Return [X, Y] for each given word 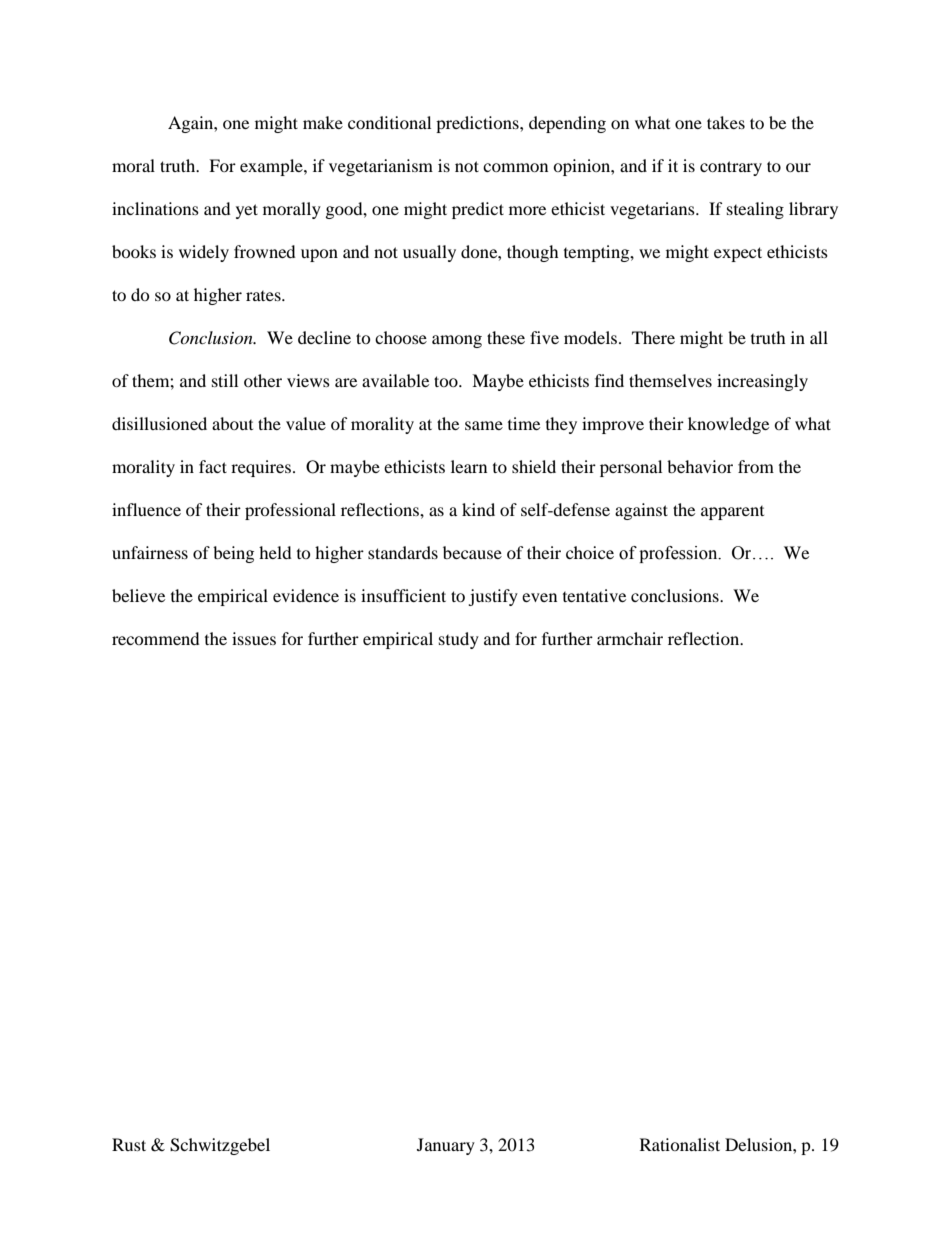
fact [213, 466]
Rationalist [680, 1144]
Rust [129, 1144]
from [756, 466]
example [272, 167]
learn [469, 466]
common [515, 167]
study [459, 640]
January [446, 1146]
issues [254, 638]
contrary [731, 168]
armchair [630, 638]
